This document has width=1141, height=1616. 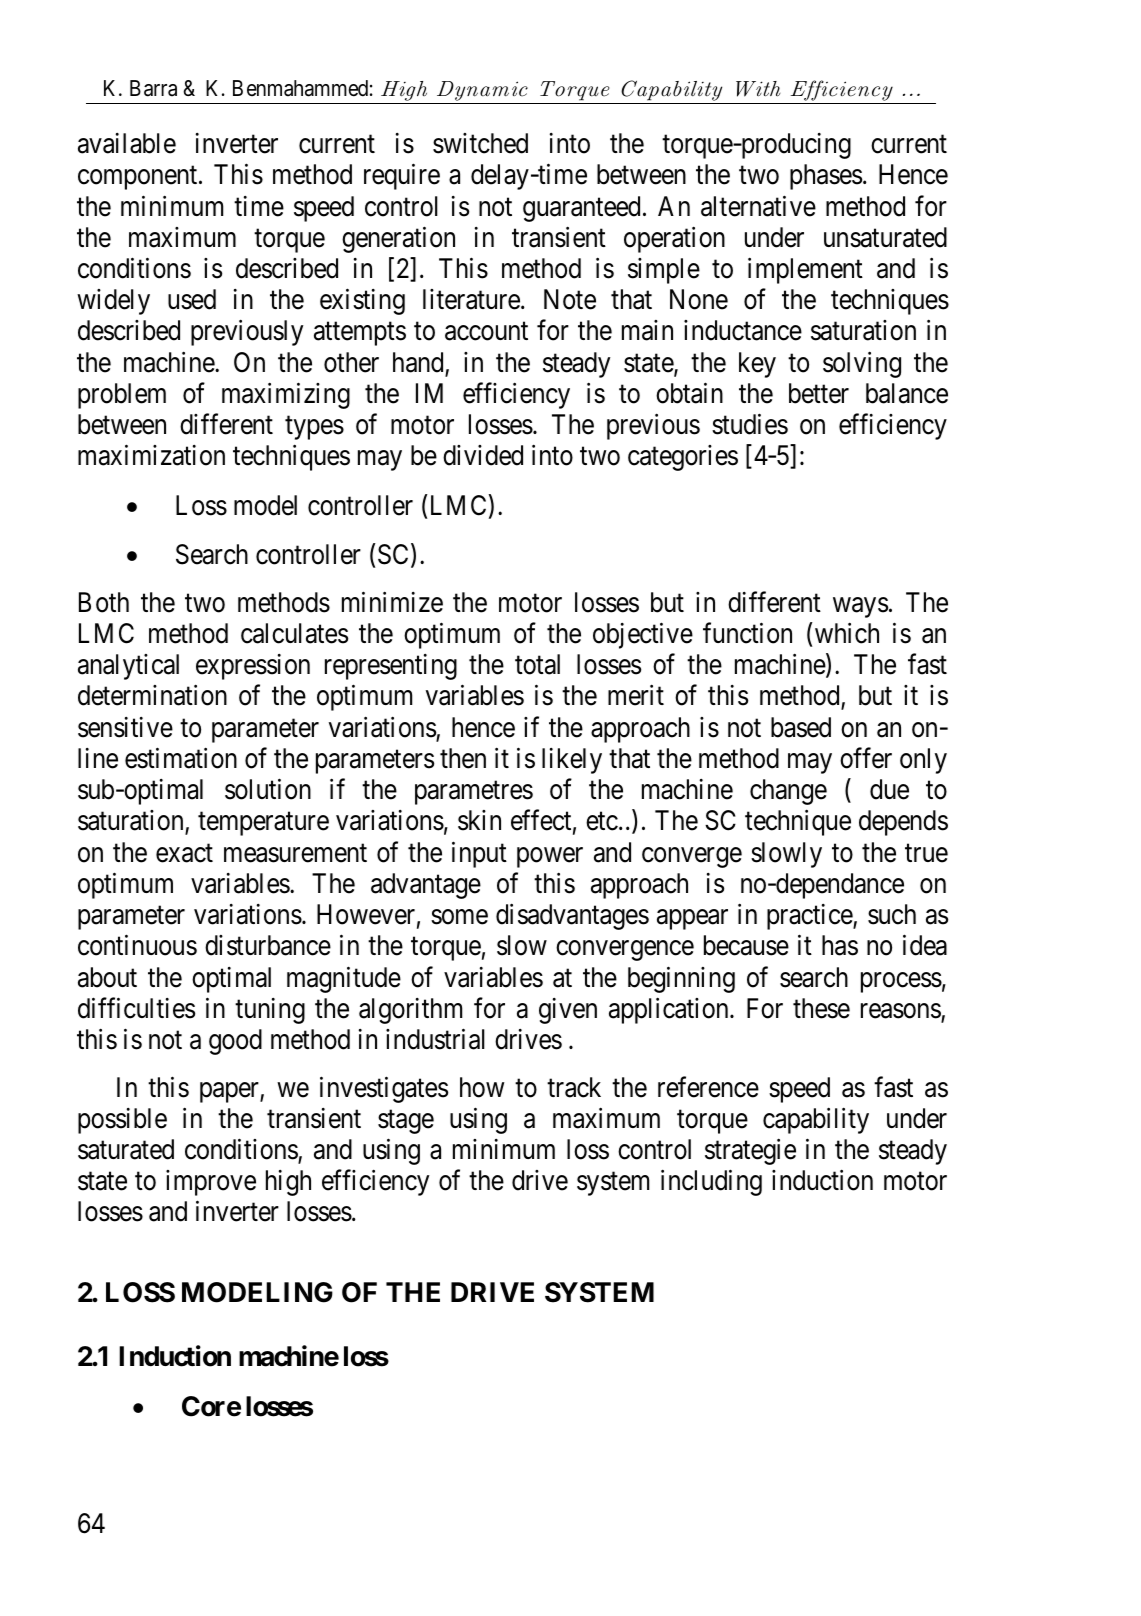 I want to click on improve, so click(x=211, y=1183).
